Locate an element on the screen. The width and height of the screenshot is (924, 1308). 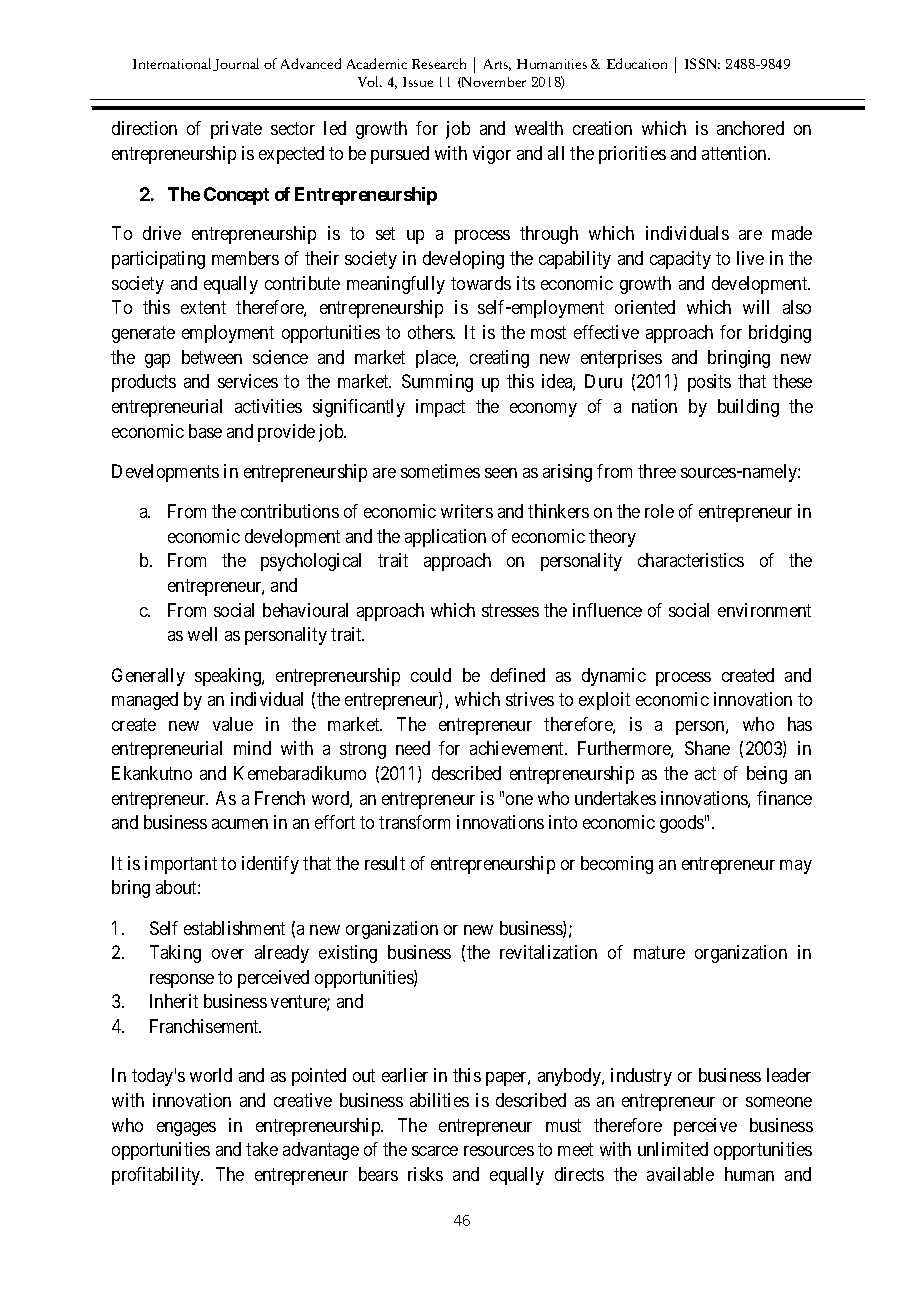
scarce is located at coordinates (435, 1151).
